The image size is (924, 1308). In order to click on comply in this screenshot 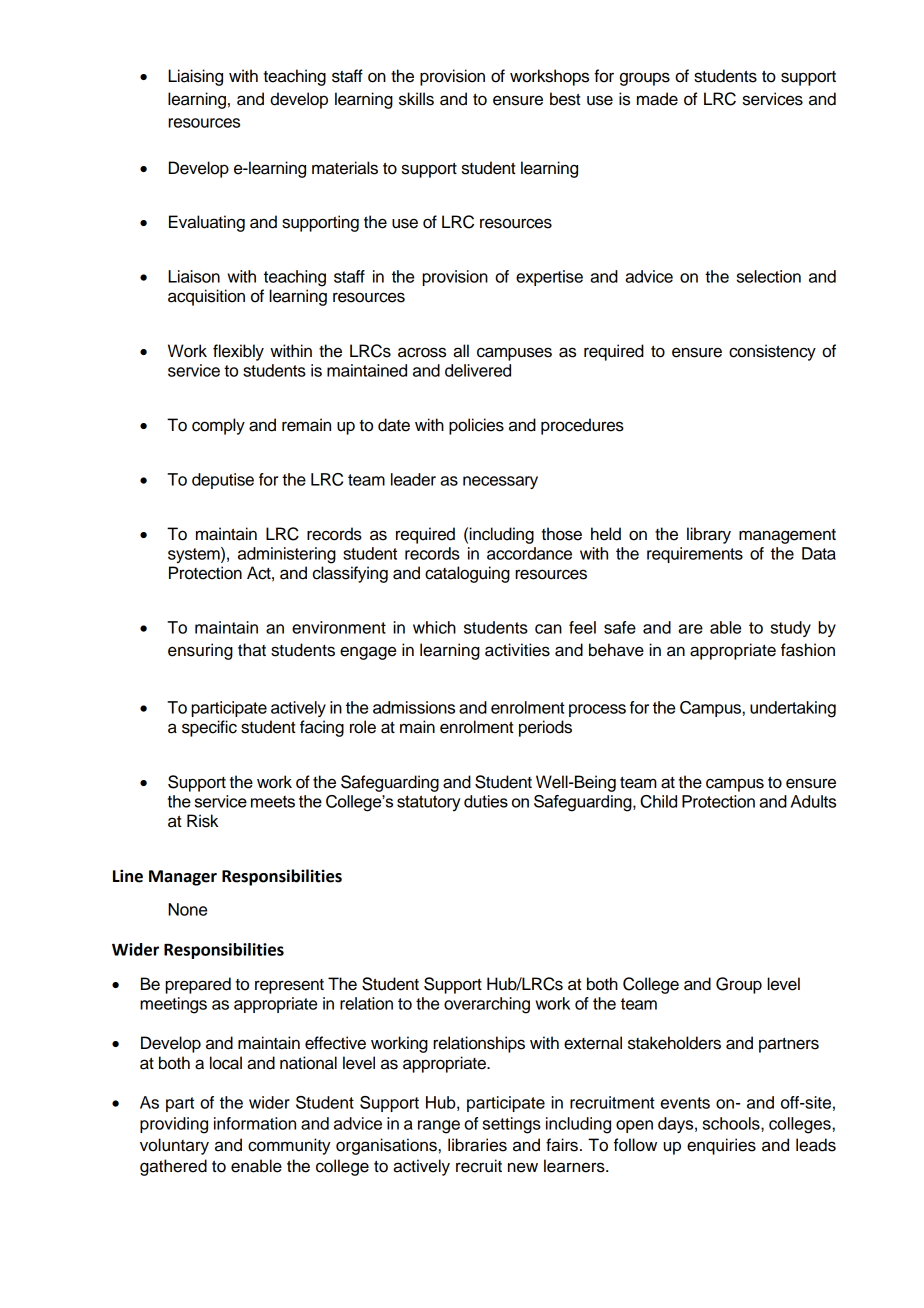, I will do `click(218, 426)`.
